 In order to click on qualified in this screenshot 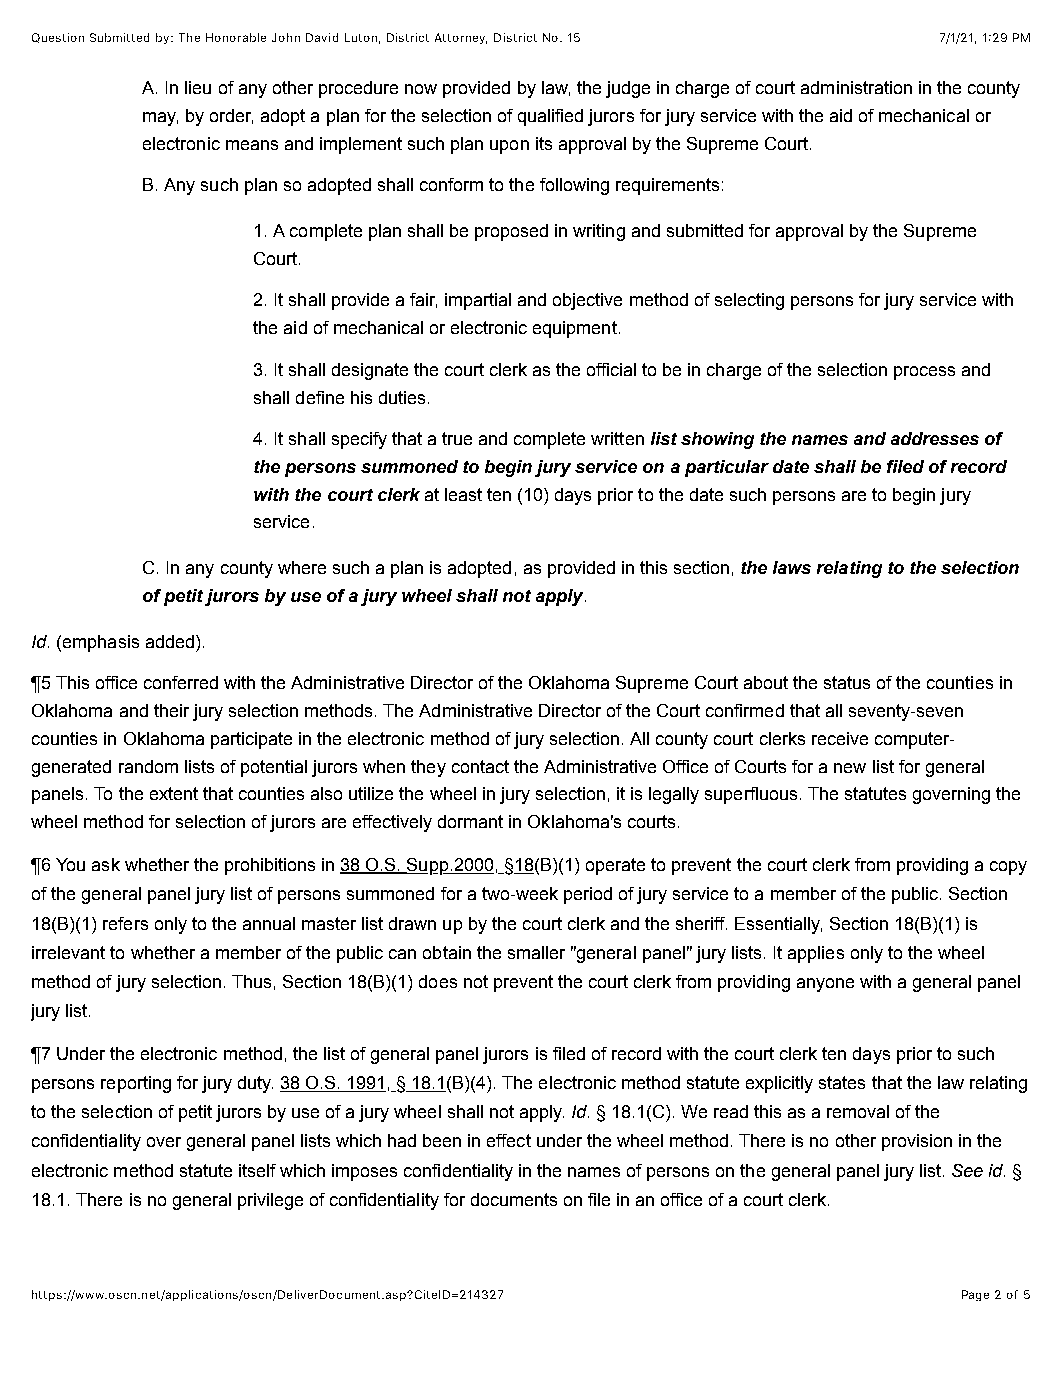, I will do `click(550, 117)`.
